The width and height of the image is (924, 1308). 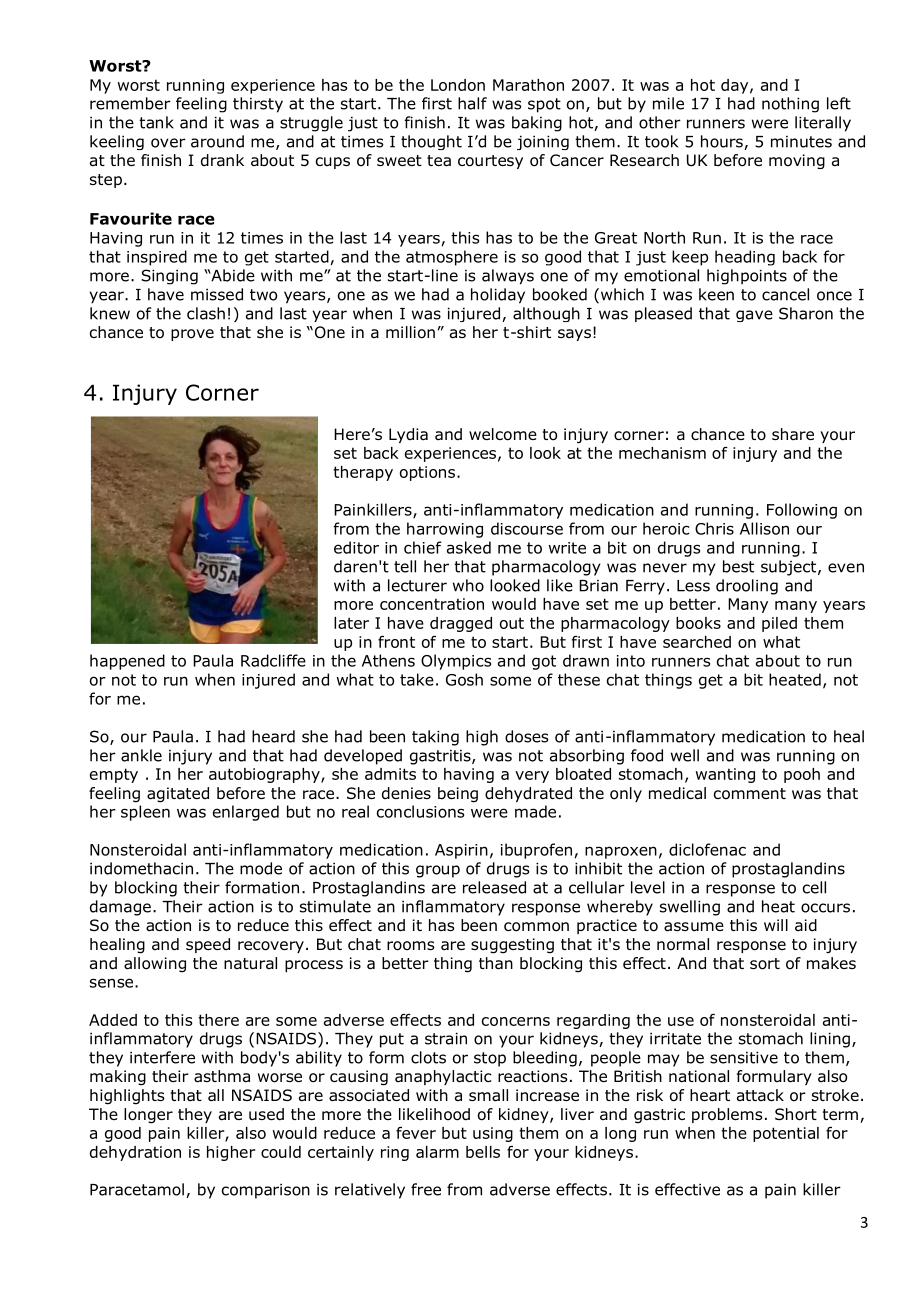 I want to click on around, so click(x=217, y=141).
